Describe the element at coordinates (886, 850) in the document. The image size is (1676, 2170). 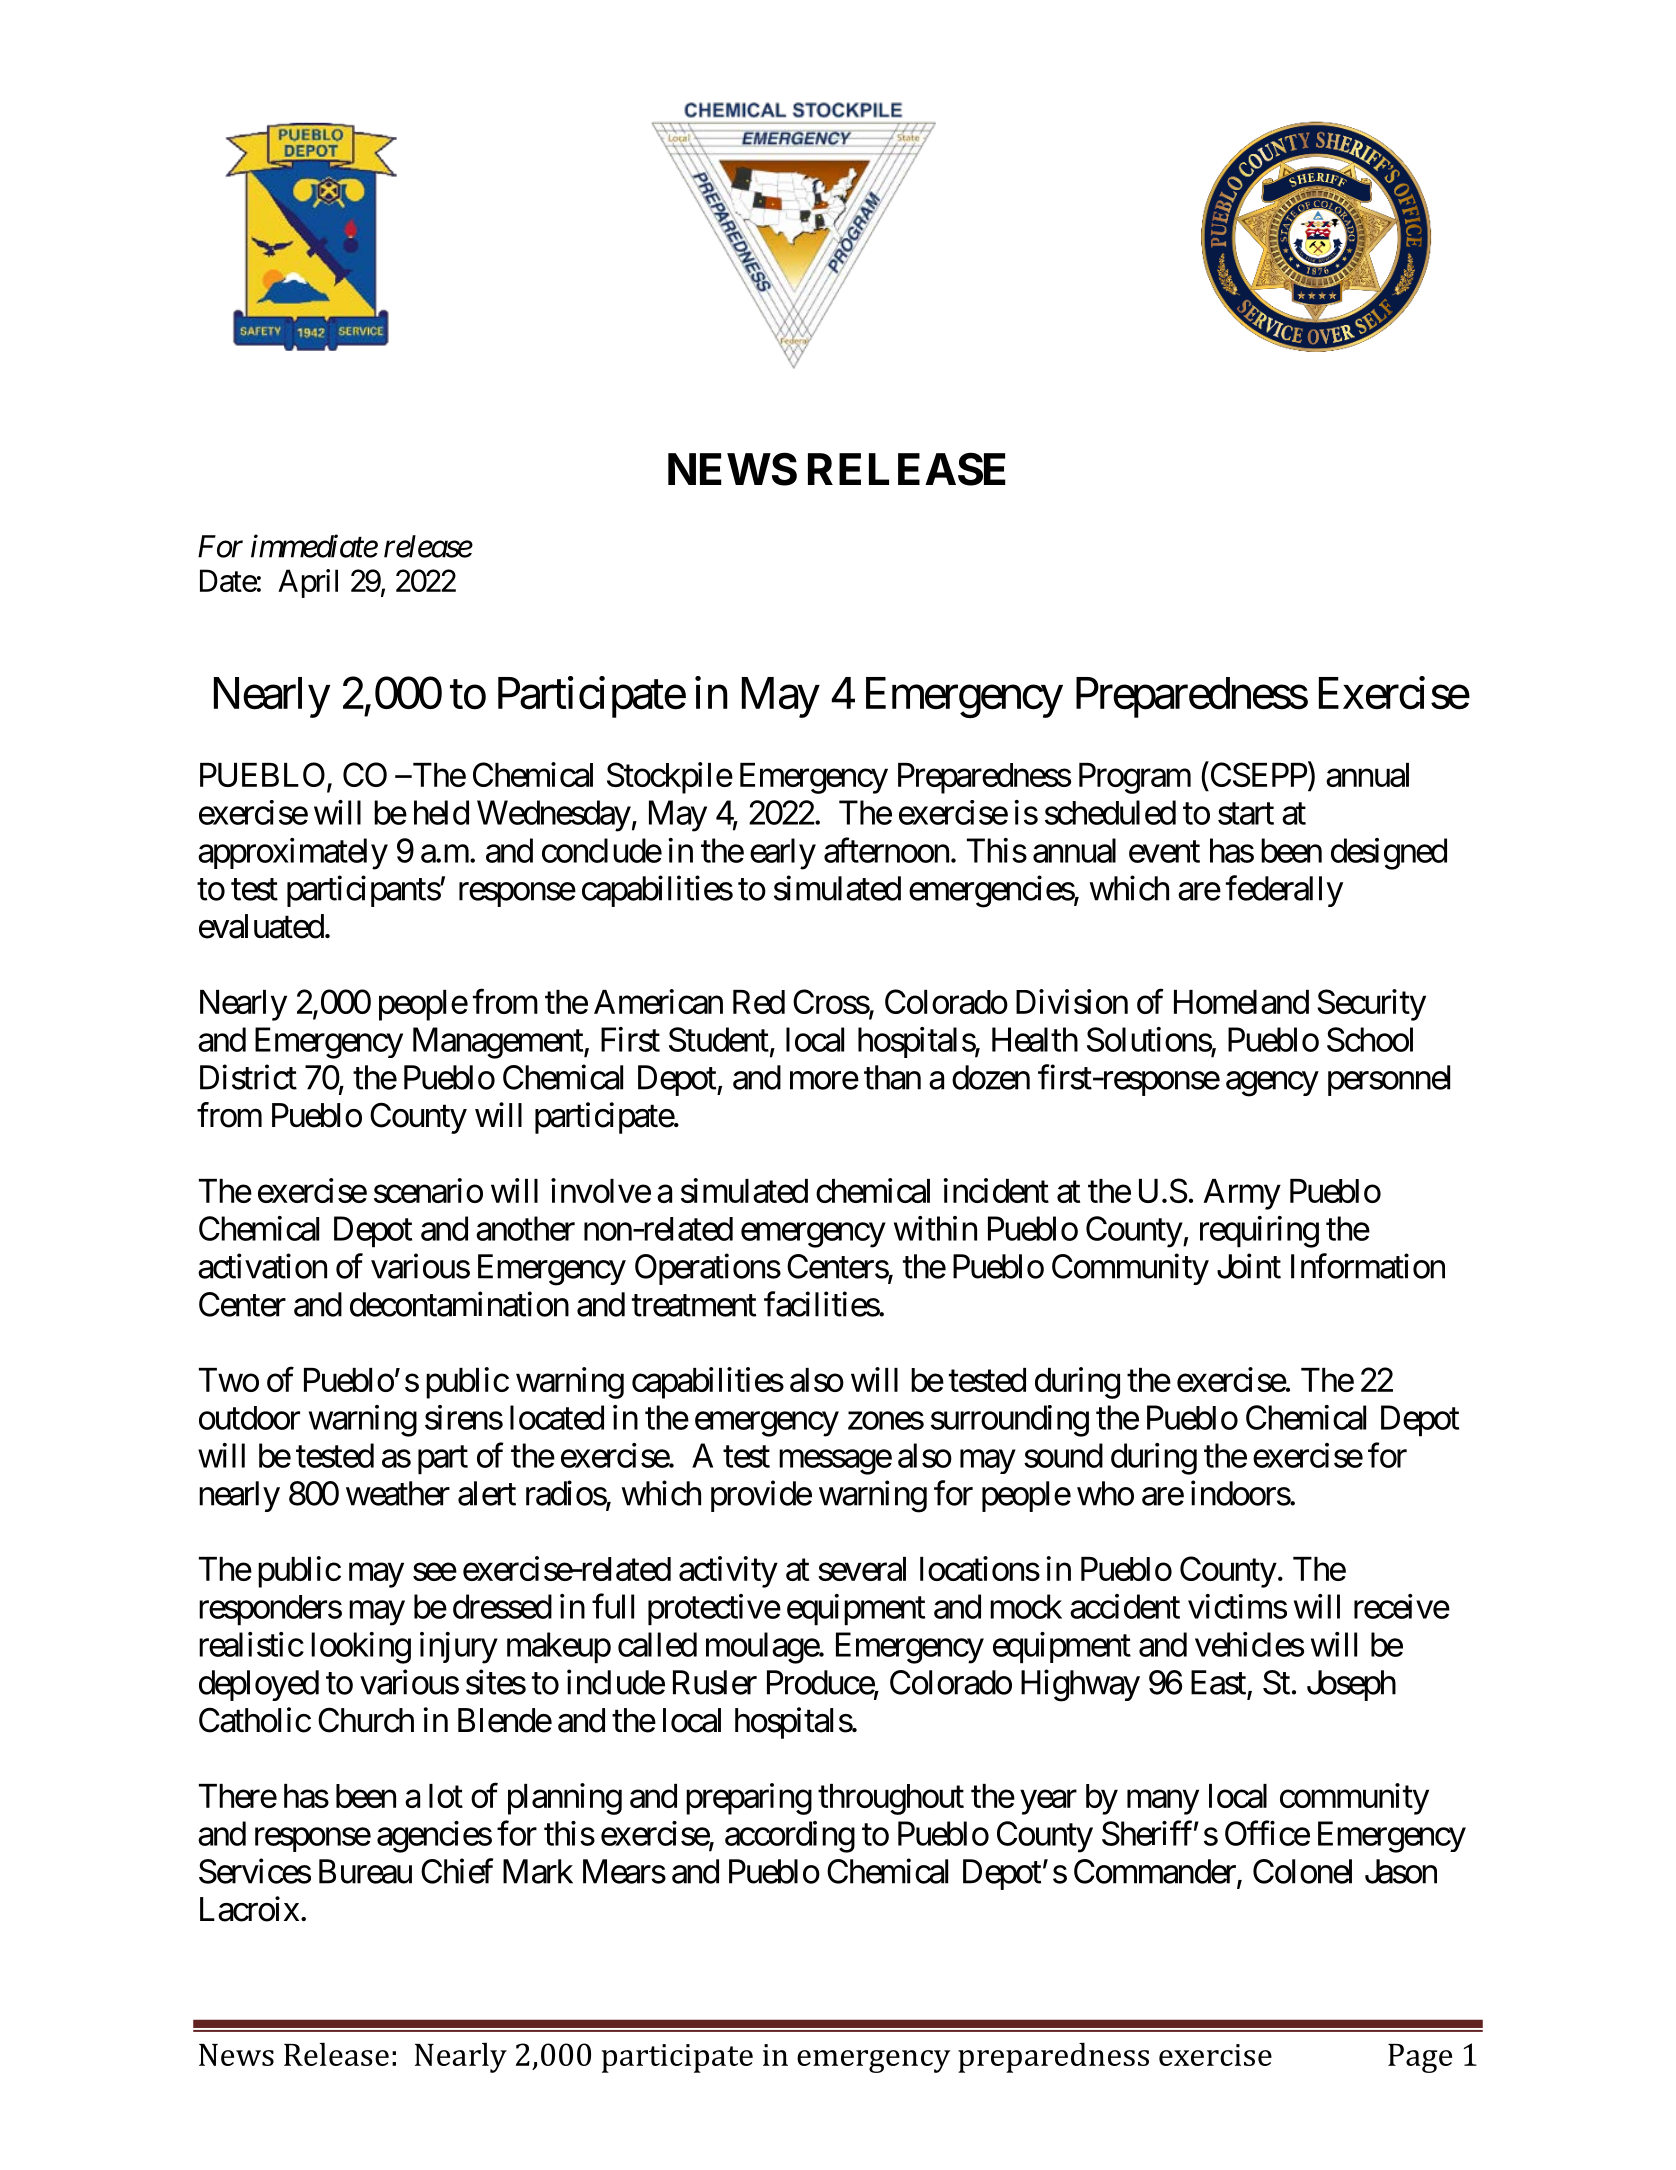
I see `afternoon` at that location.
